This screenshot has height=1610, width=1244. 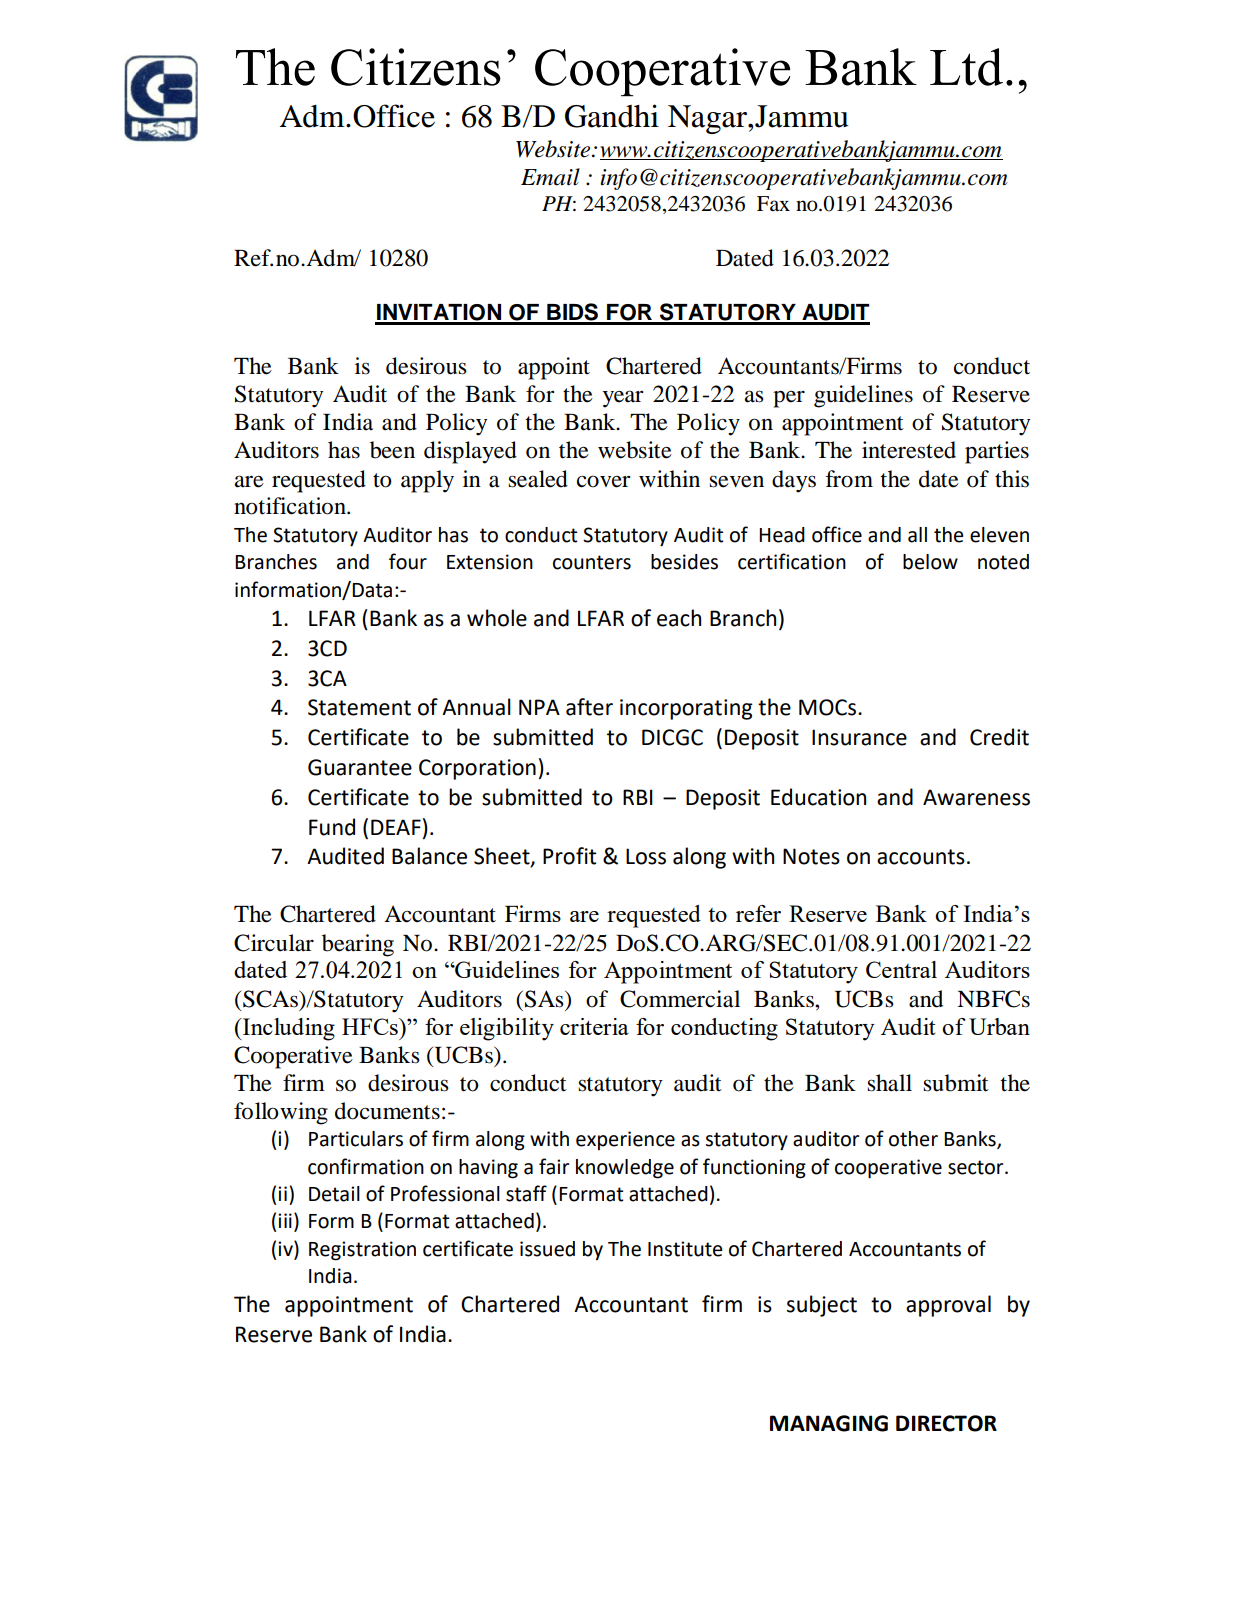 What do you see at coordinates (859, 737) in the screenshot?
I see `Insurance` at bounding box center [859, 737].
